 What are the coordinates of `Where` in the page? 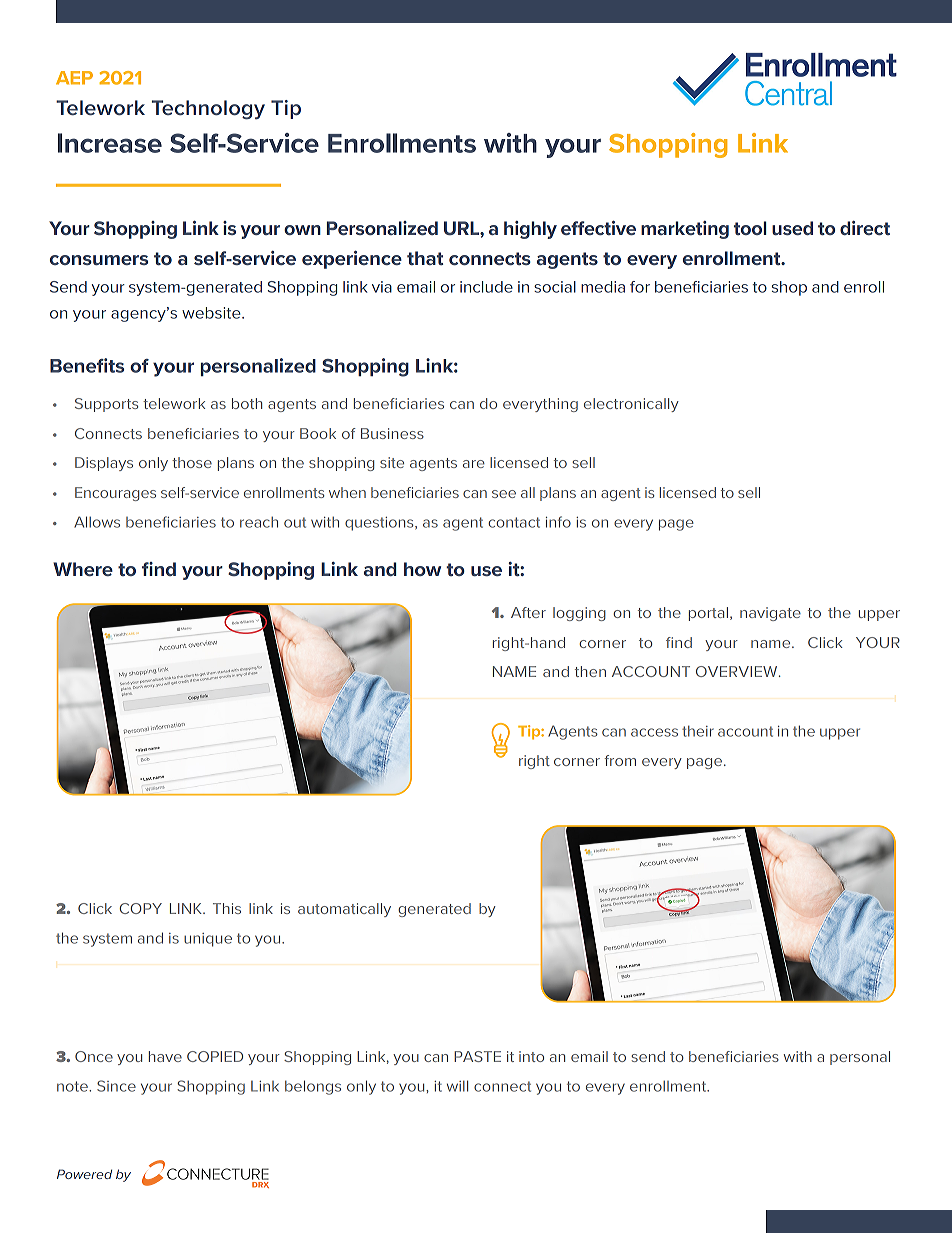 It's located at (83, 569).
